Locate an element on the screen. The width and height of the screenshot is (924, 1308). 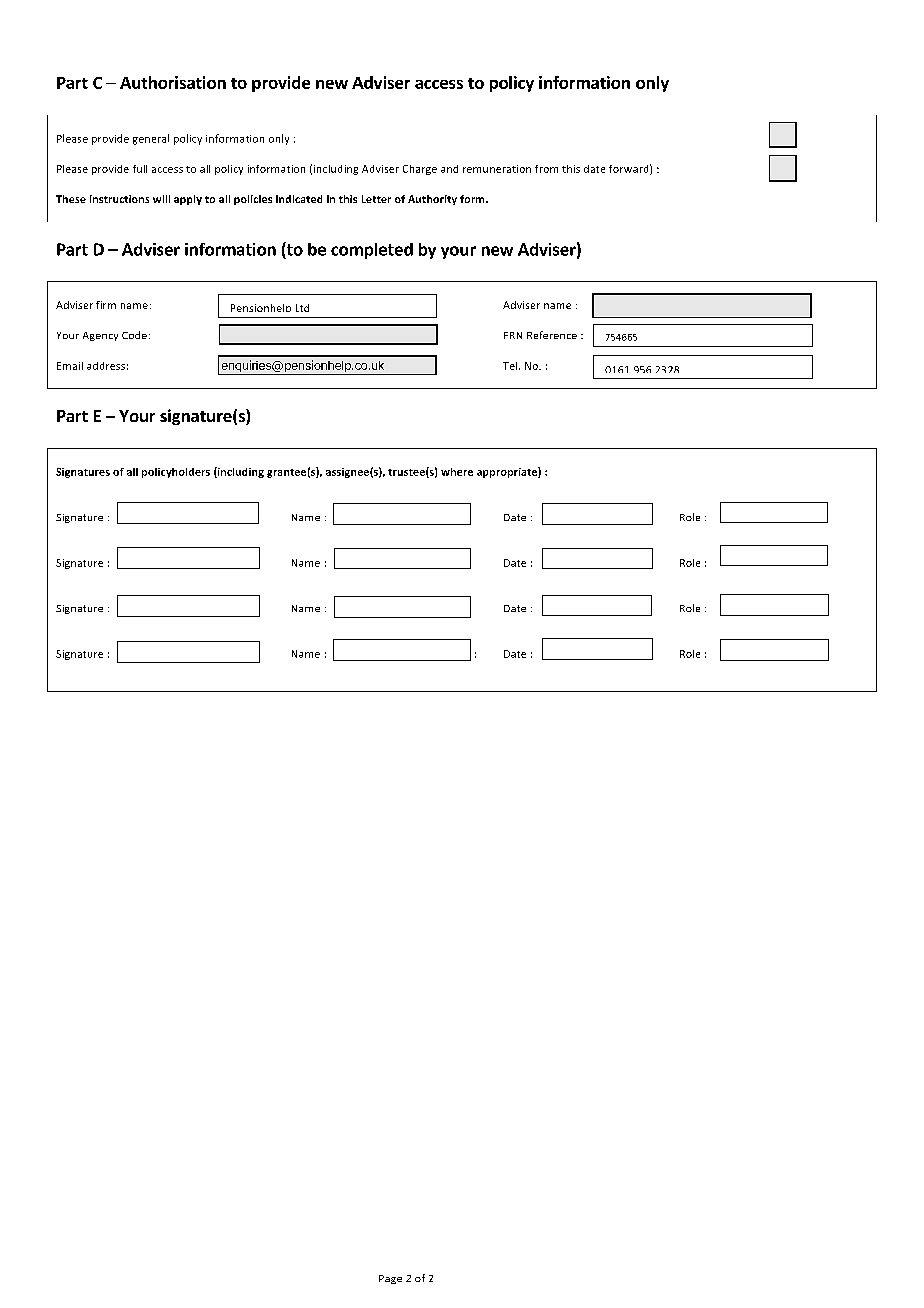
Page is located at coordinates (390, 1279).
